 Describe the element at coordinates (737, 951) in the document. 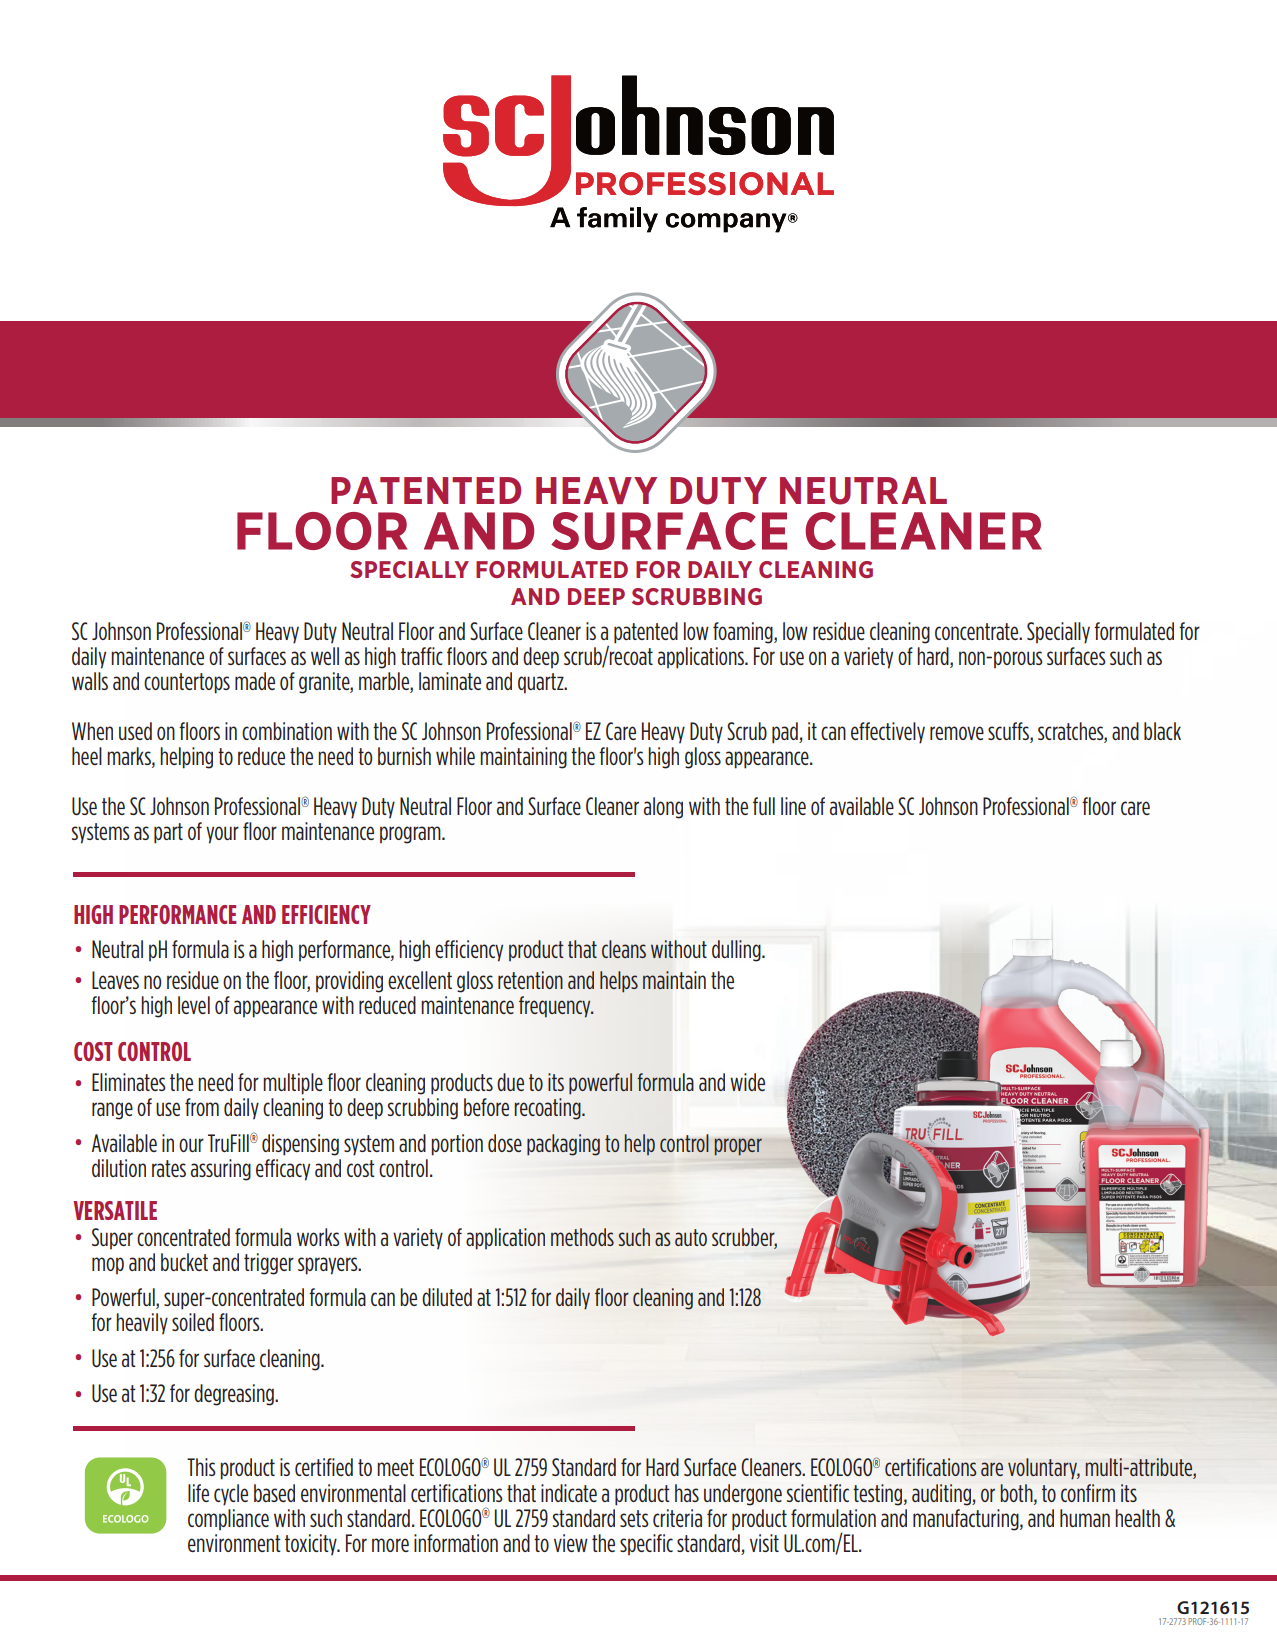

I see `dulling` at that location.
